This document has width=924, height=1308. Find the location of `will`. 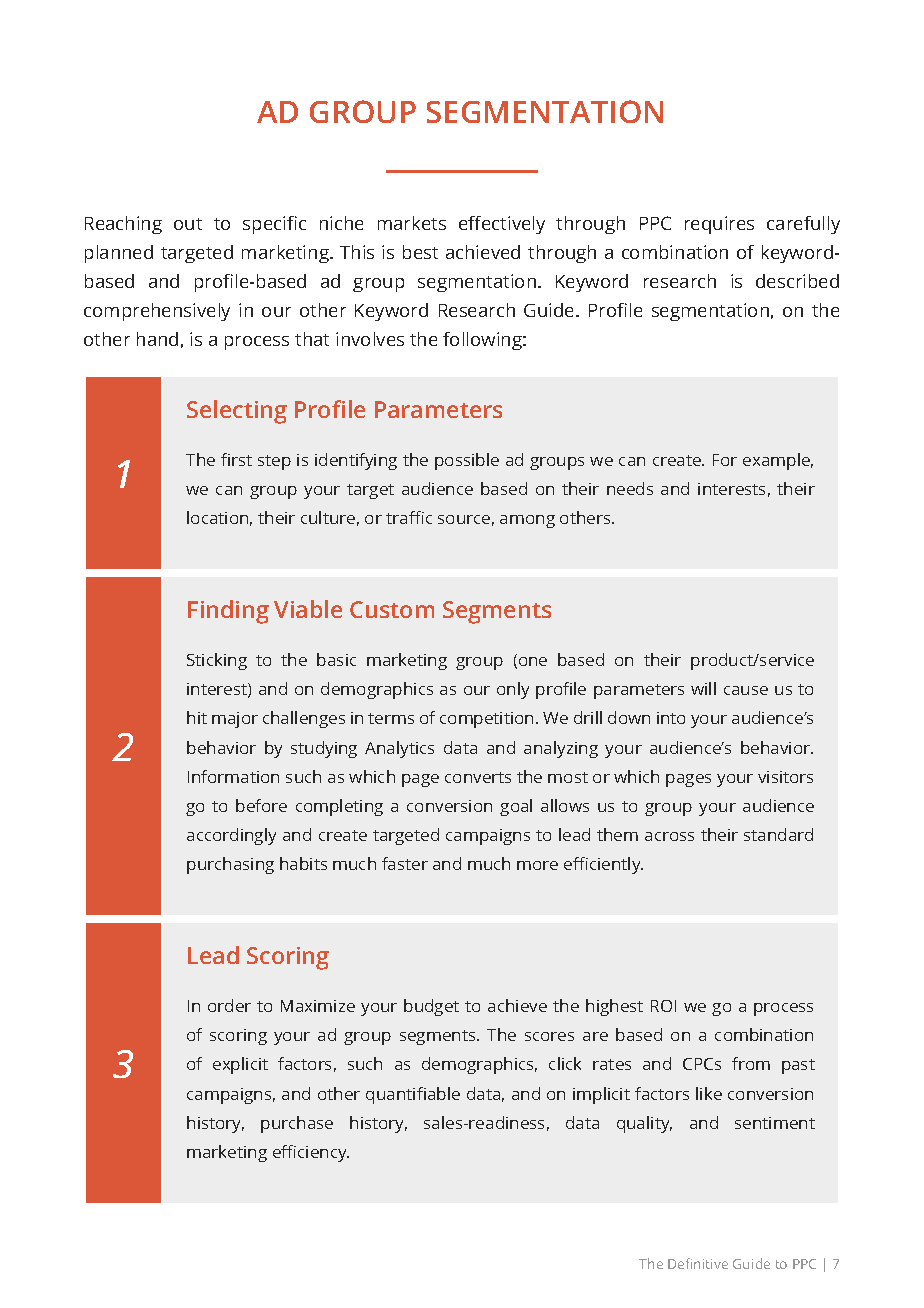

will is located at coordinates (703, 688).
